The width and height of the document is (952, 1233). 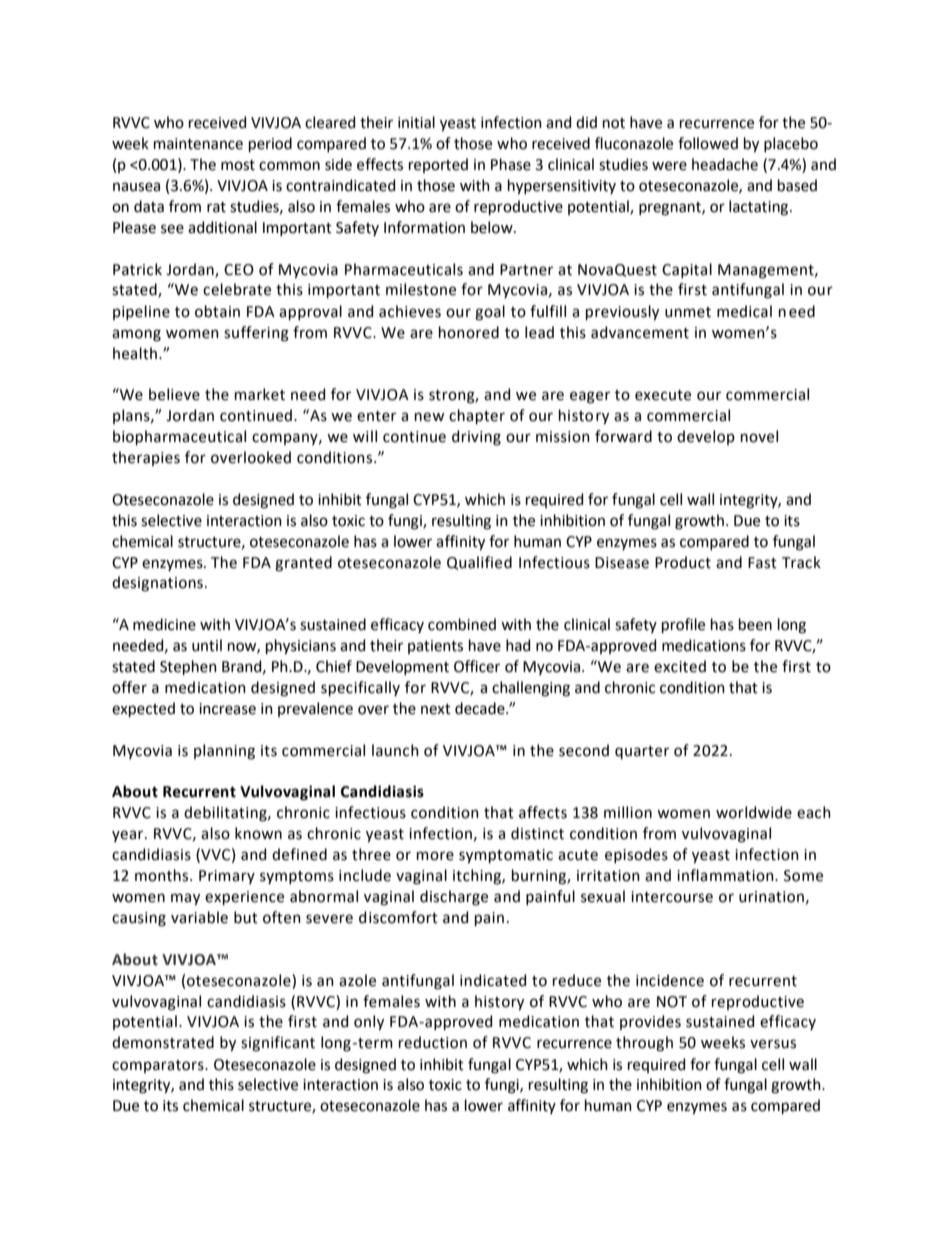 What do you see at coordinates (433, 1042) in the document?
I see `reduction` at bounding box center [433, 1042].
